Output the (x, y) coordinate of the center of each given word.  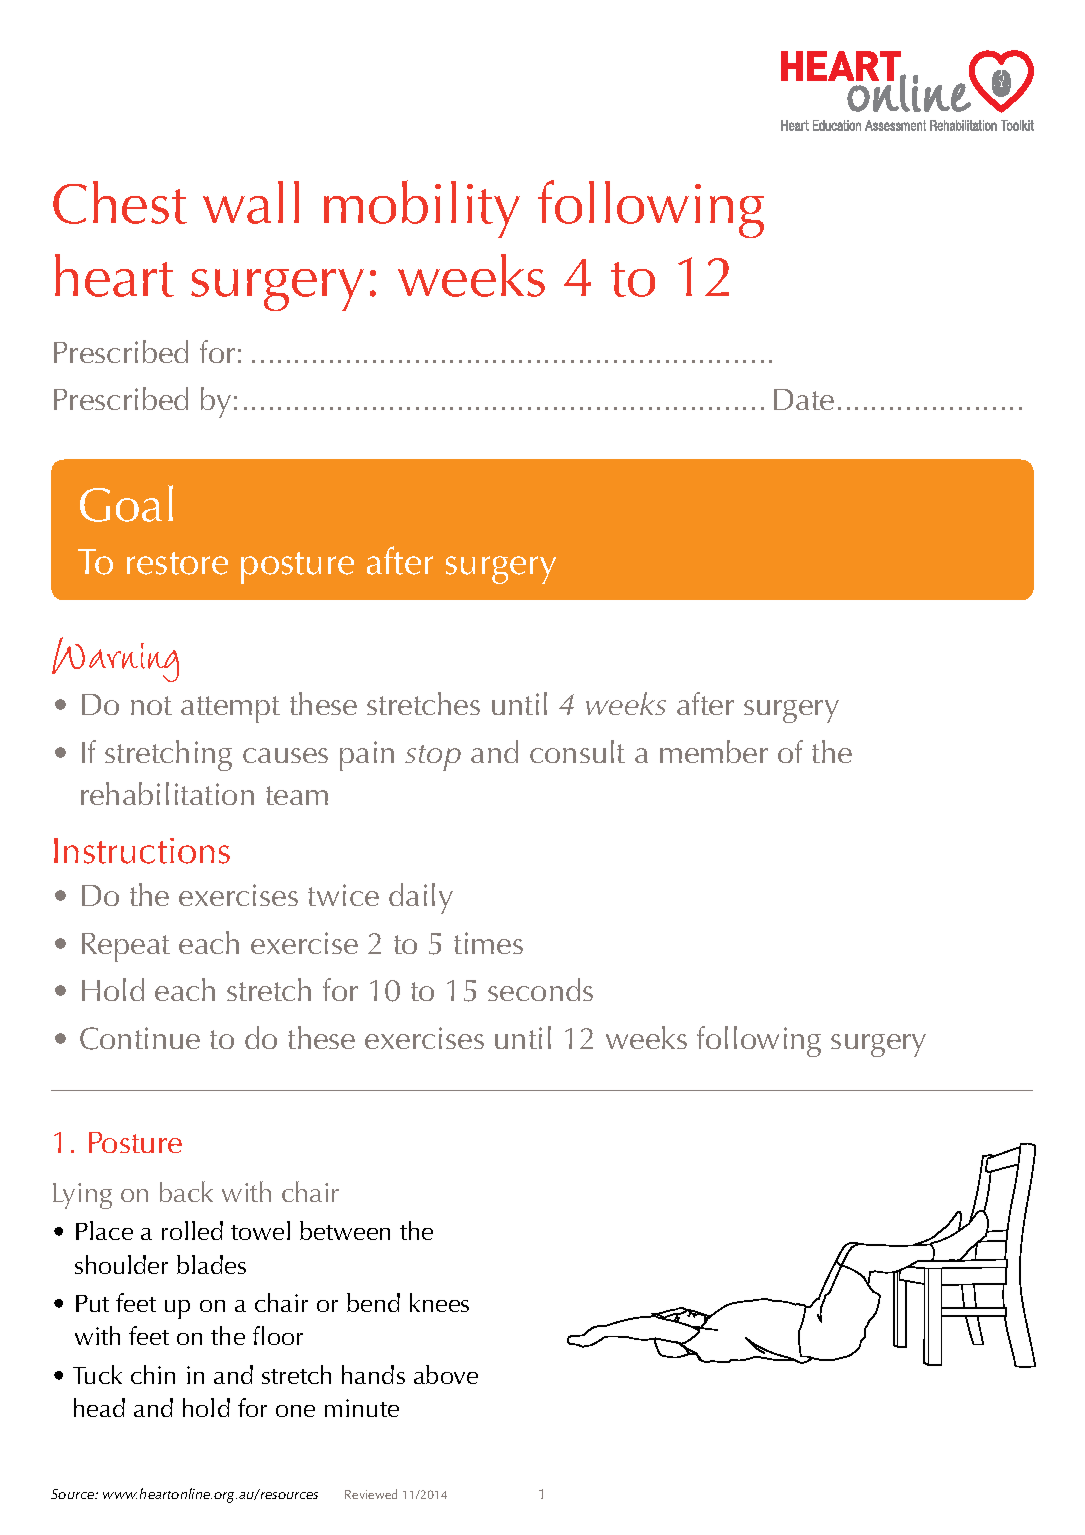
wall (251, 202)
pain (367, 756)
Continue (140, 1038)
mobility (422, 209)
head (99, 1407)
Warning (115, 659)
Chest (120, 202)
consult (577, 751)
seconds (540, 989)
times (488, 943)
